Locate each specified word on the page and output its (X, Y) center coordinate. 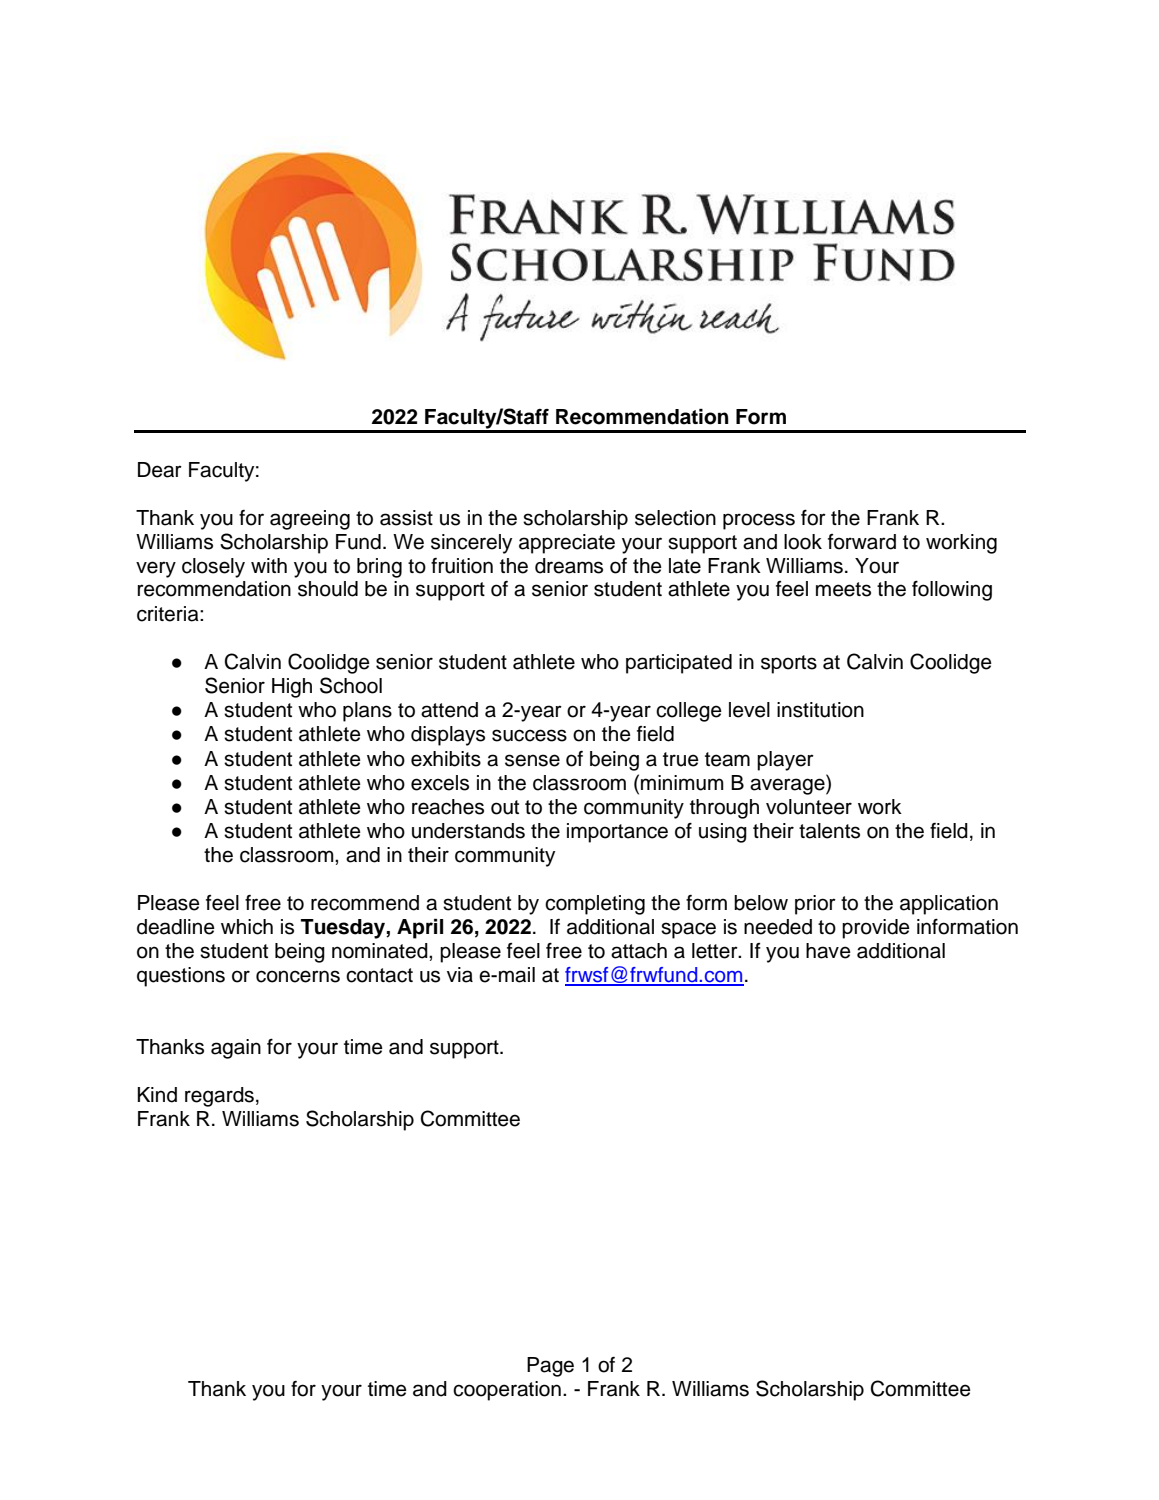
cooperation (507, 1391)
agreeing (310, 520)
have (828, 951)
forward (862, 542)
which (247, 927)
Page (550, 1367)
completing (595, 905)
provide (876, 929)
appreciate (567, 544)
